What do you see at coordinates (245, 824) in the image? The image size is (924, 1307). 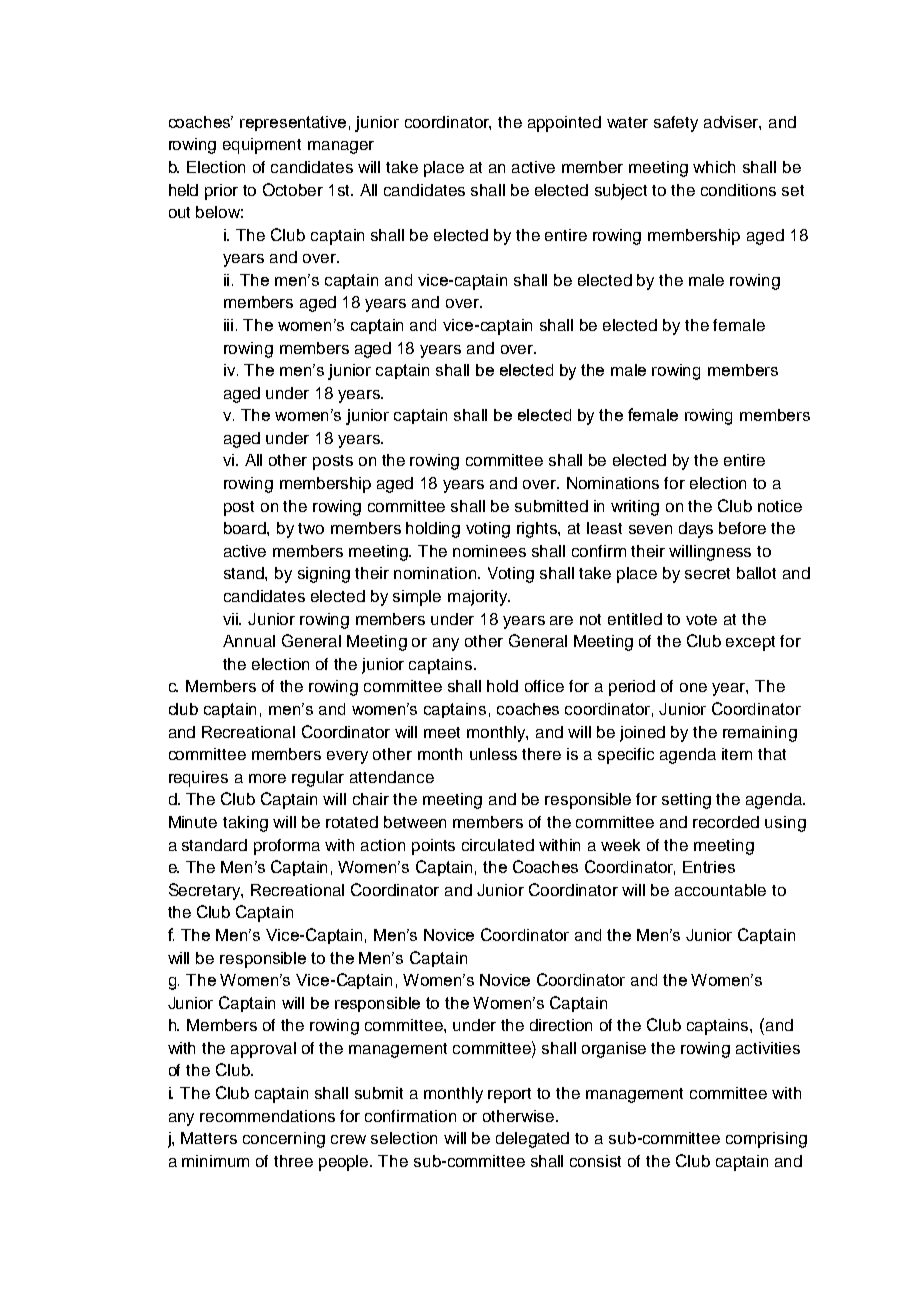 I see `taking` at bounding box center [245, 824].
